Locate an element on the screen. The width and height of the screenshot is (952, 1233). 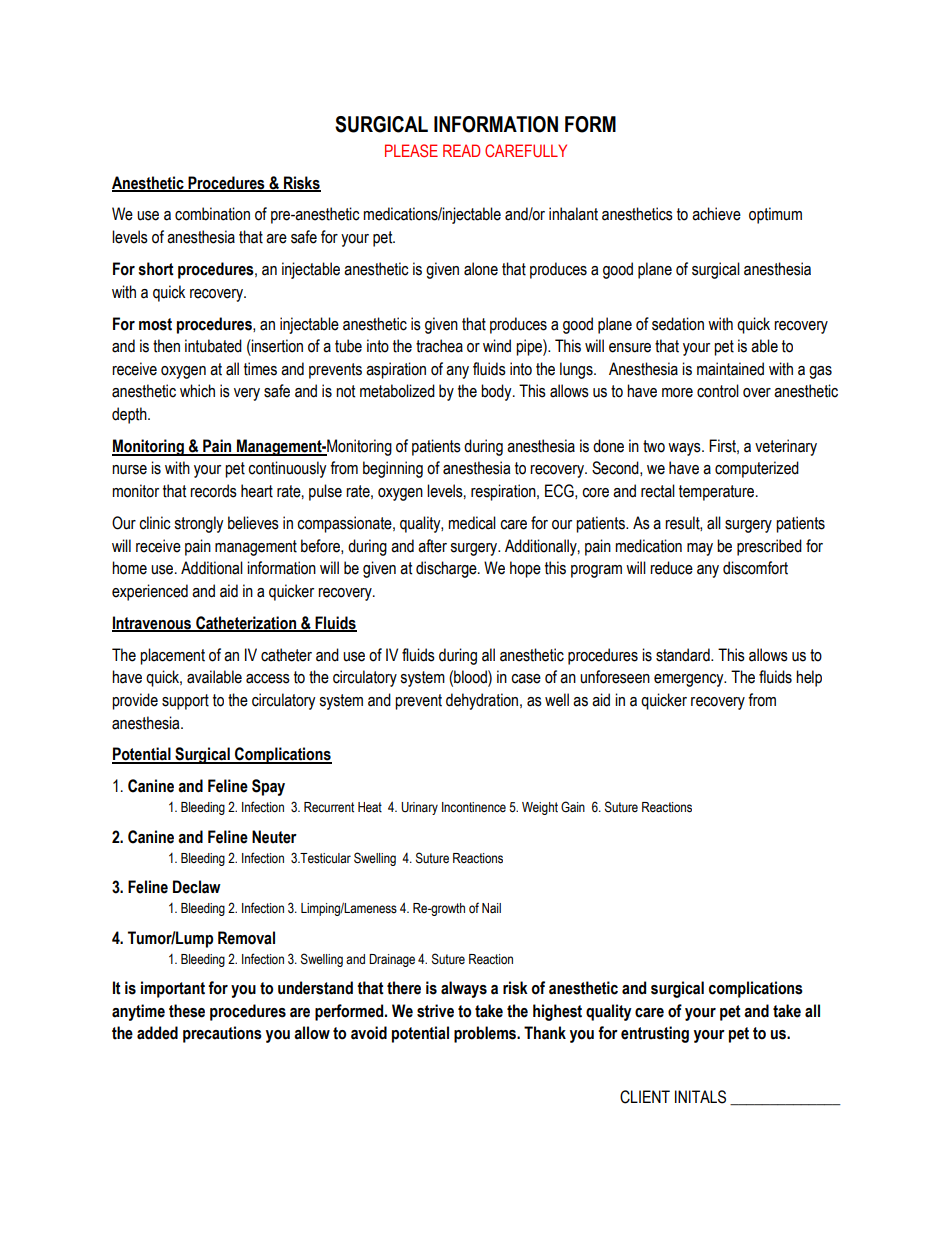
precautions is located at coordinates (222, 1034).
